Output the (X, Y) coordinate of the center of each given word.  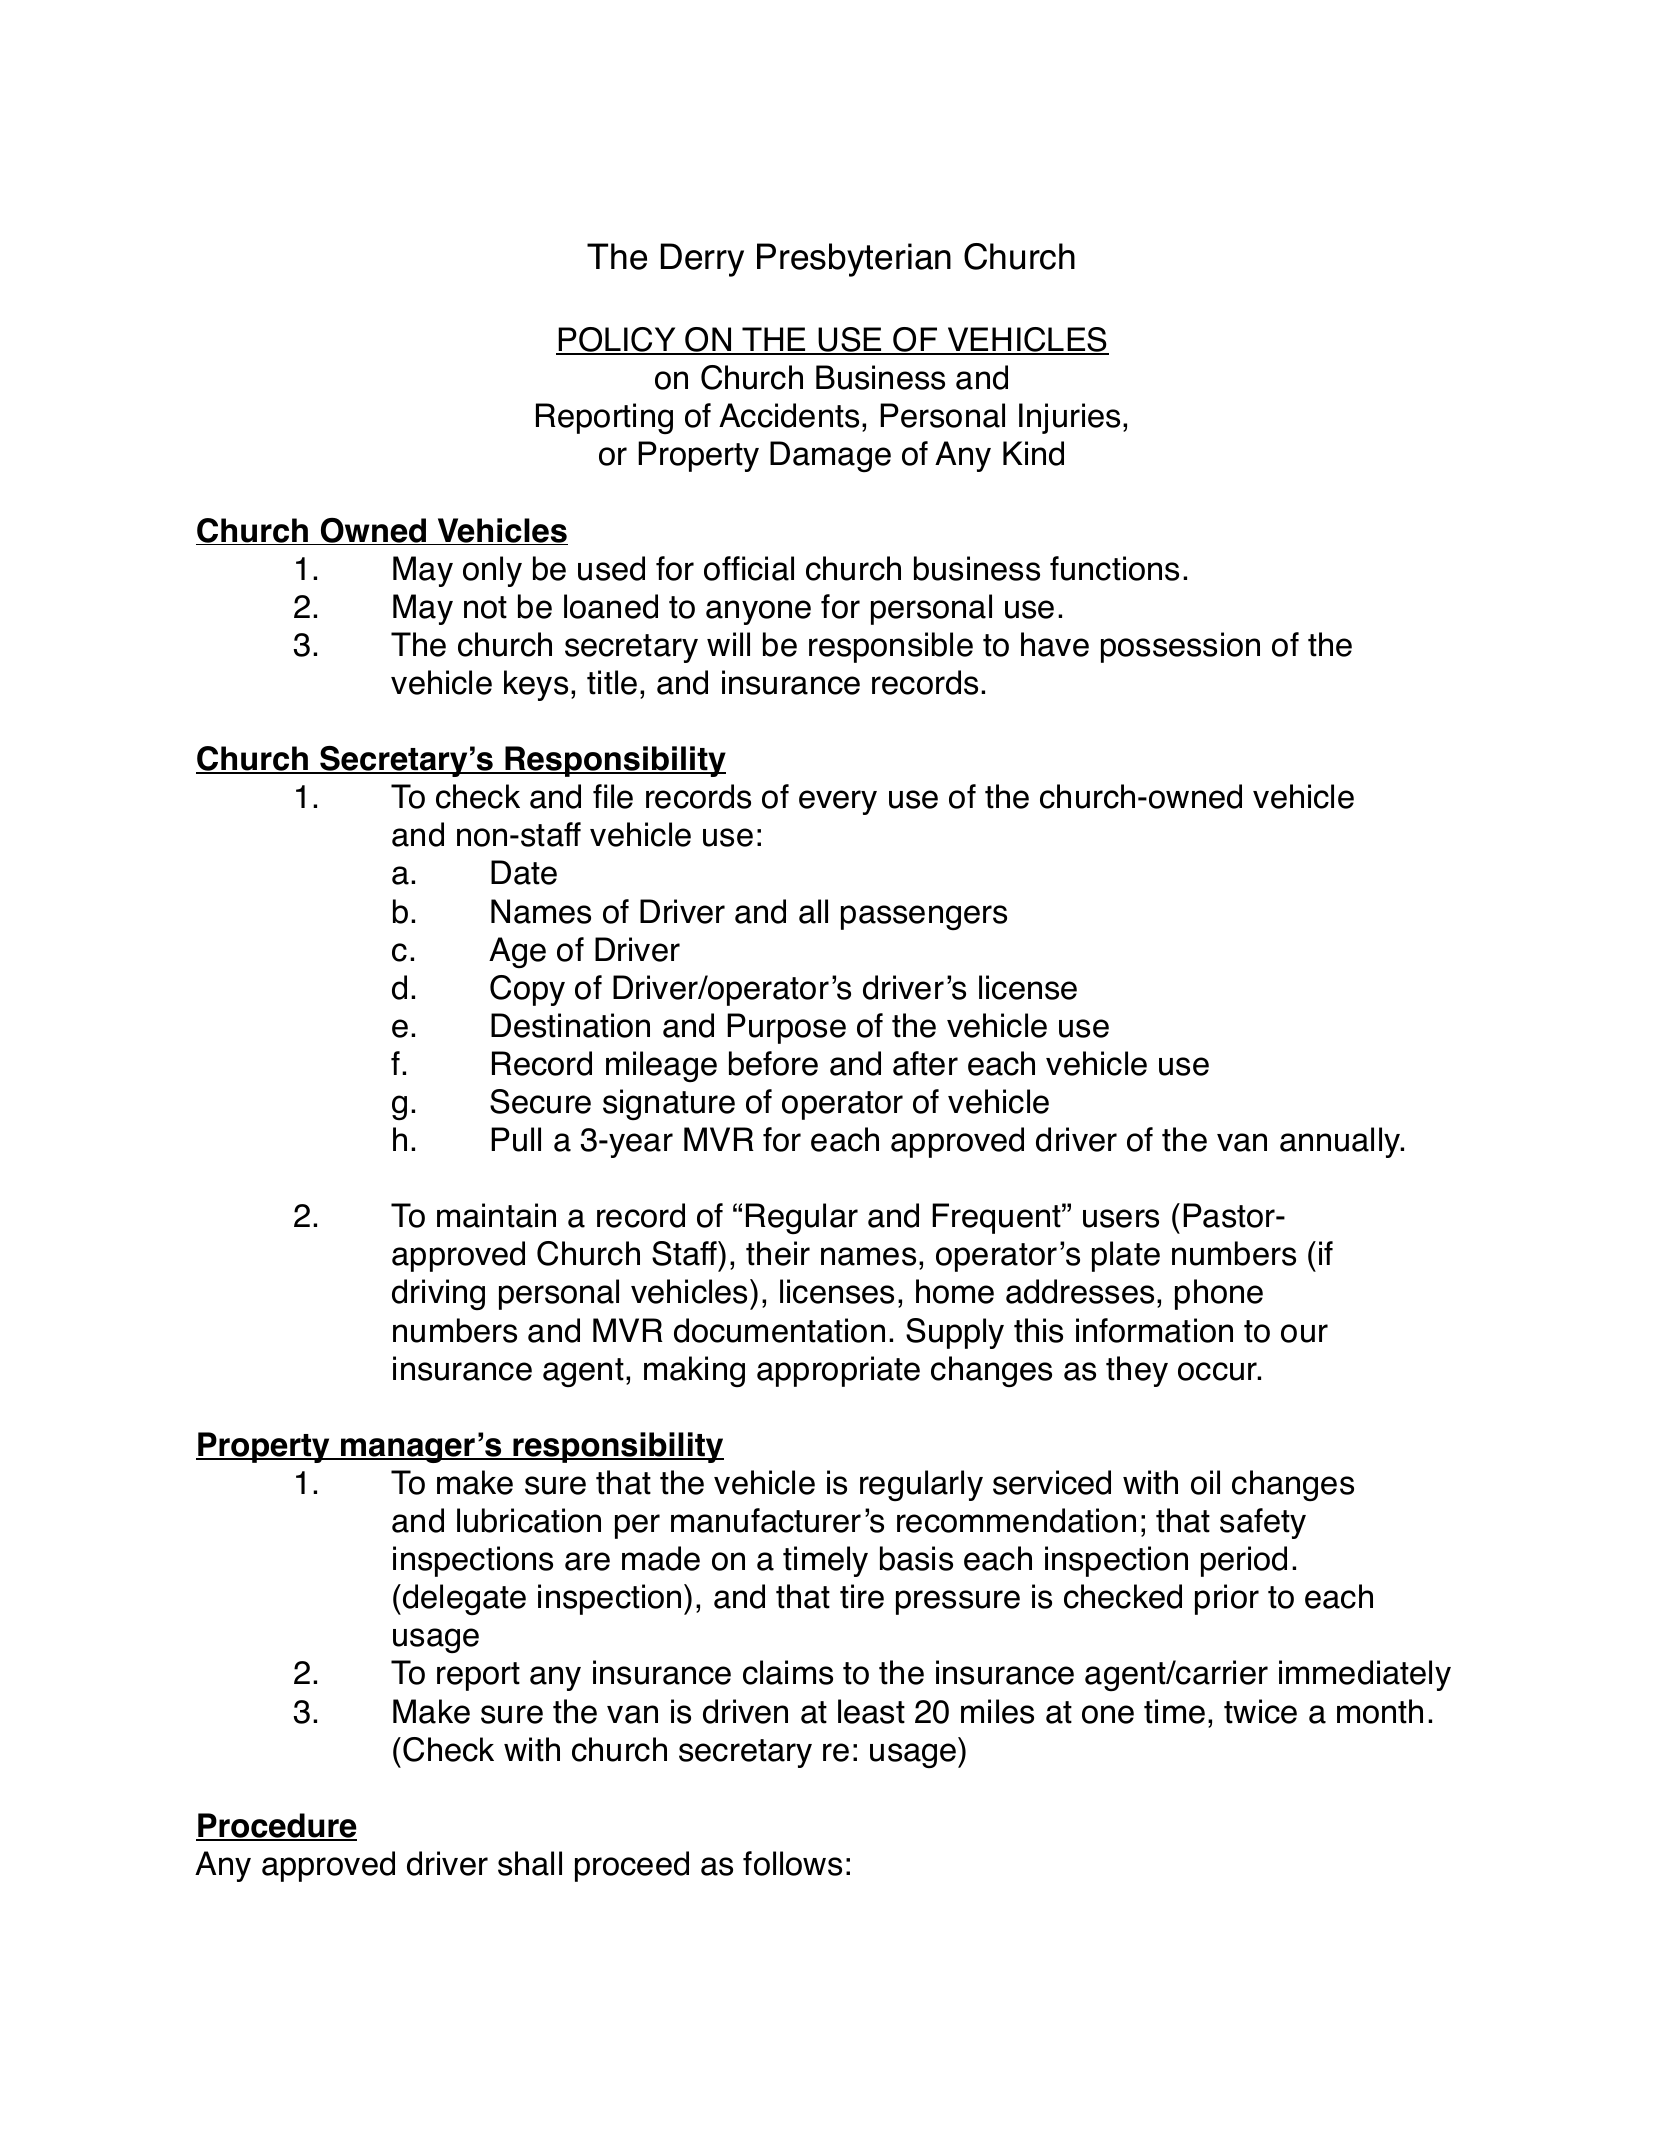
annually (1341, 1142)
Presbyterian (854, 260)
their (778, 1253)
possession (1180, 647)
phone (1219, 1294)
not (485, 607)
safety (1263, 1523)
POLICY (617, 341)
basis (916, 1558)
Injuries (1069, 418)
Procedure (276, 1826)
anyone (758, 612)
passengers (924, 917)
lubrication (529, 1520)
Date (524, 872)
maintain (496, 1215)
